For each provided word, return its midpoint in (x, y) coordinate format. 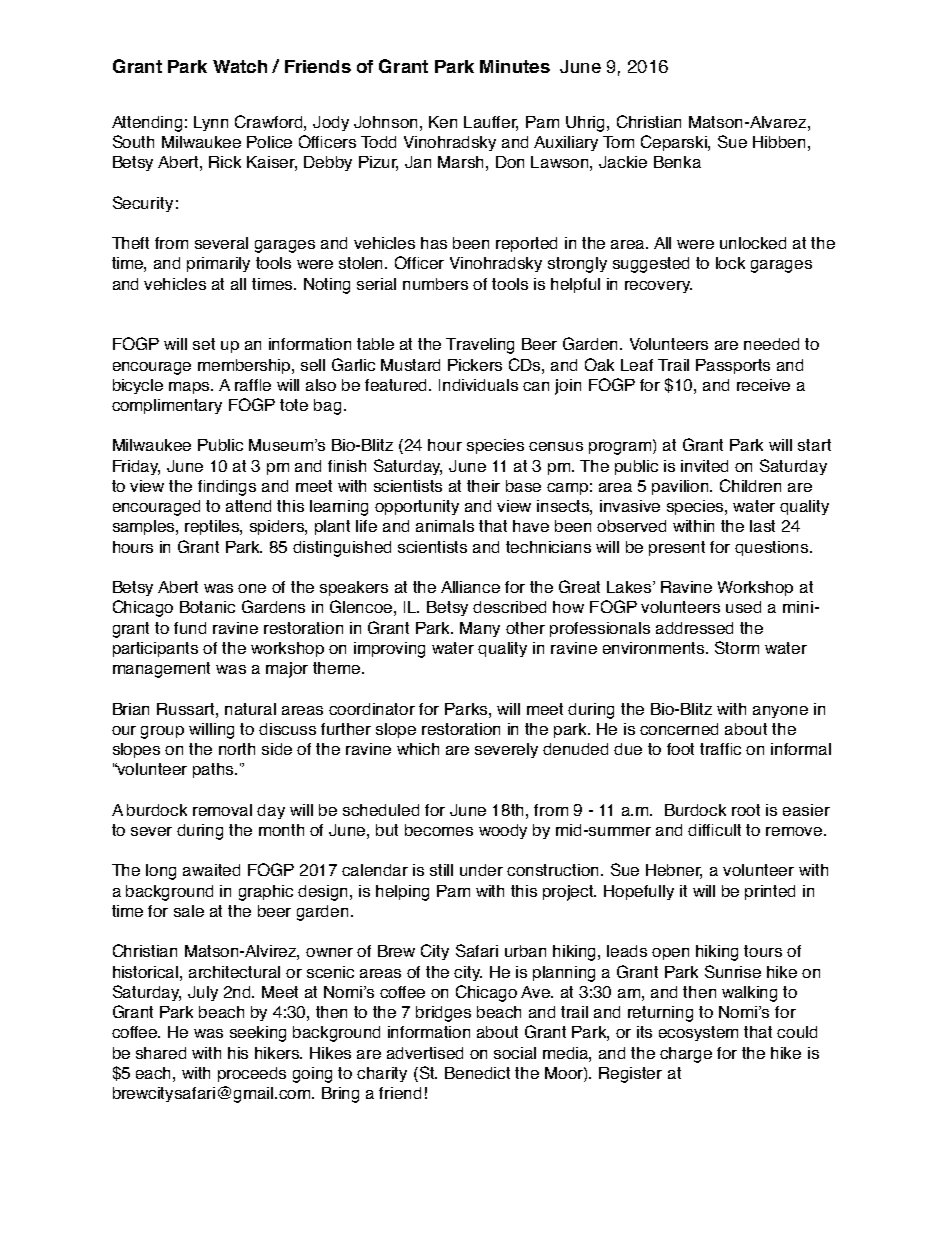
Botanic (207, 607)
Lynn (211, 123)
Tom (618, 142)
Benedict (477, 1073)
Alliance (470, 587)
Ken (443, 122)
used (743, 607)
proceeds (252, 1074)
